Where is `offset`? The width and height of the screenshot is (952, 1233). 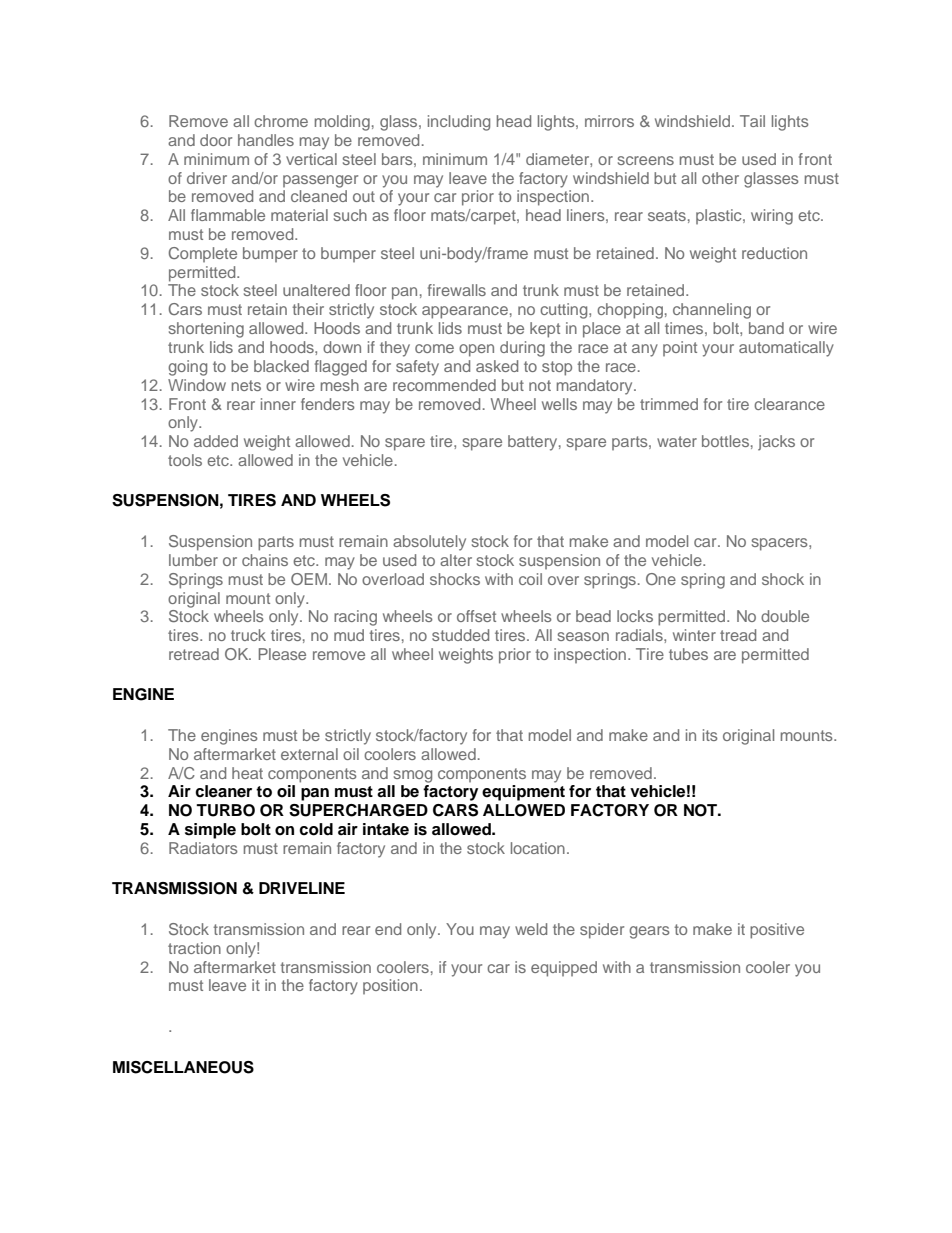
offset is located at coordinates (476, 616).
